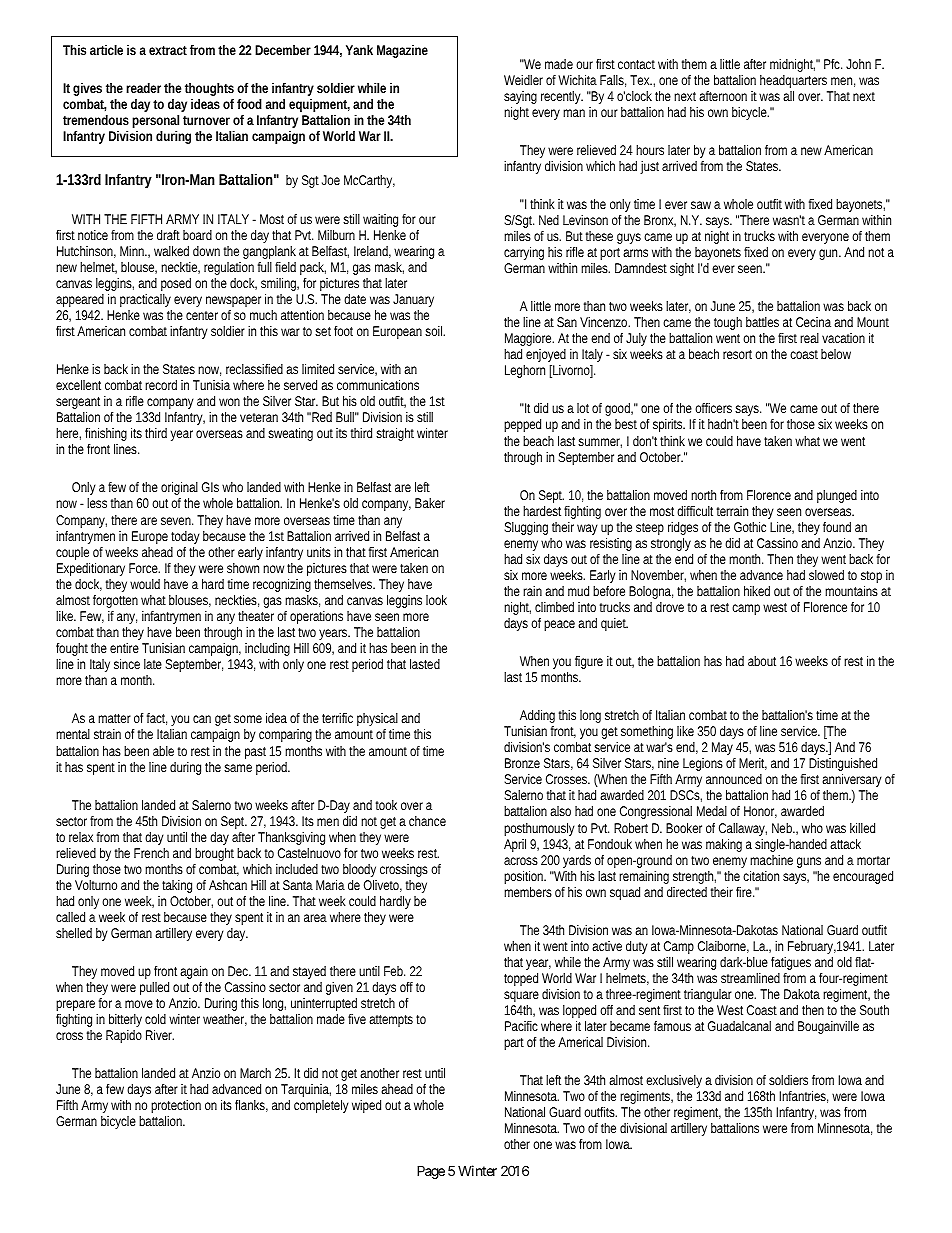 This screenshot has width=952, height=1233. What do you see at coordinates (522, 763) in the screenshot?
I see `Bronze` at bounding box center [522, 763].
